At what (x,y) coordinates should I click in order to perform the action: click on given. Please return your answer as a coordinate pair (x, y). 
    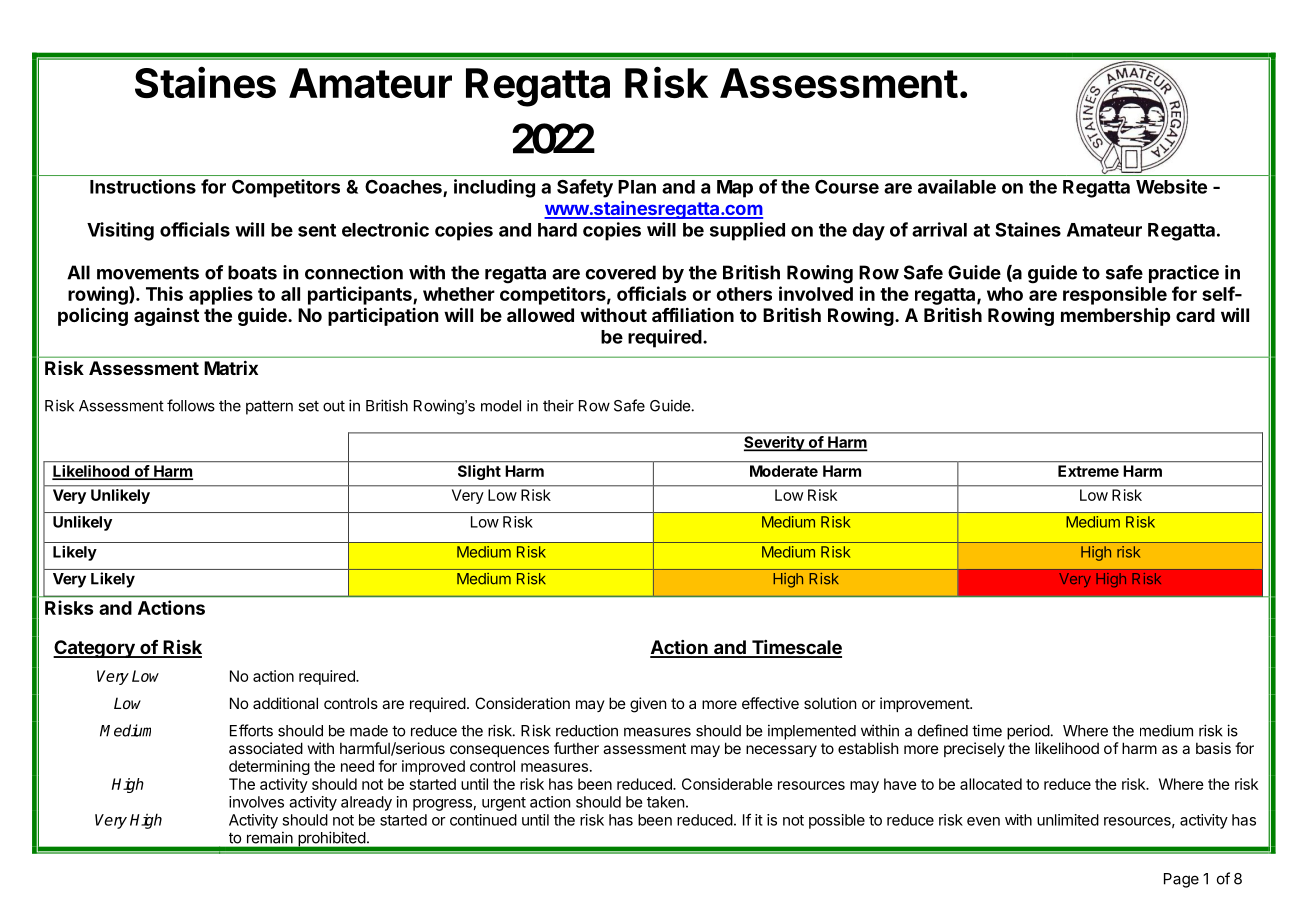
    Looking at the image, I should click on (648, 705).
